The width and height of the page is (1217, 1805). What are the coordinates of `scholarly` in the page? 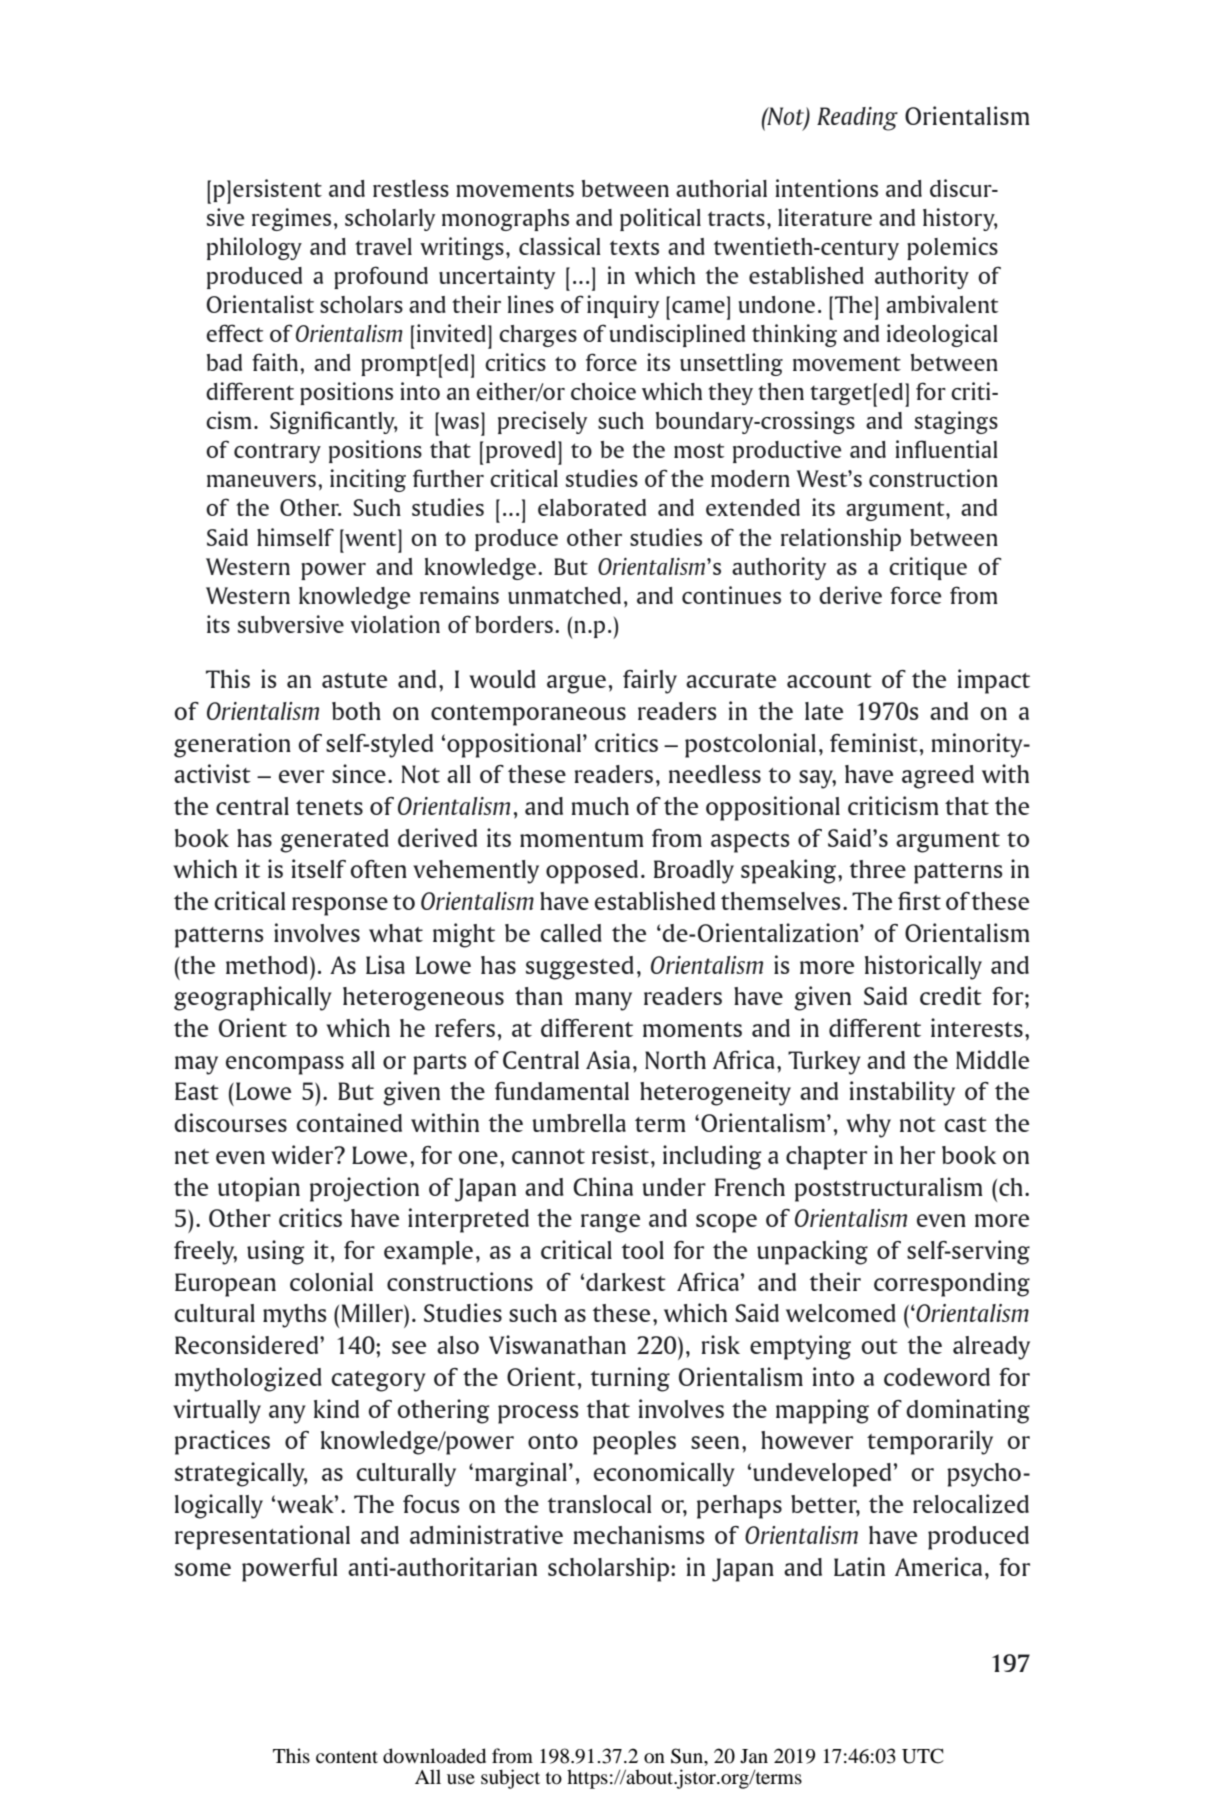 It's located at (390, 220).
